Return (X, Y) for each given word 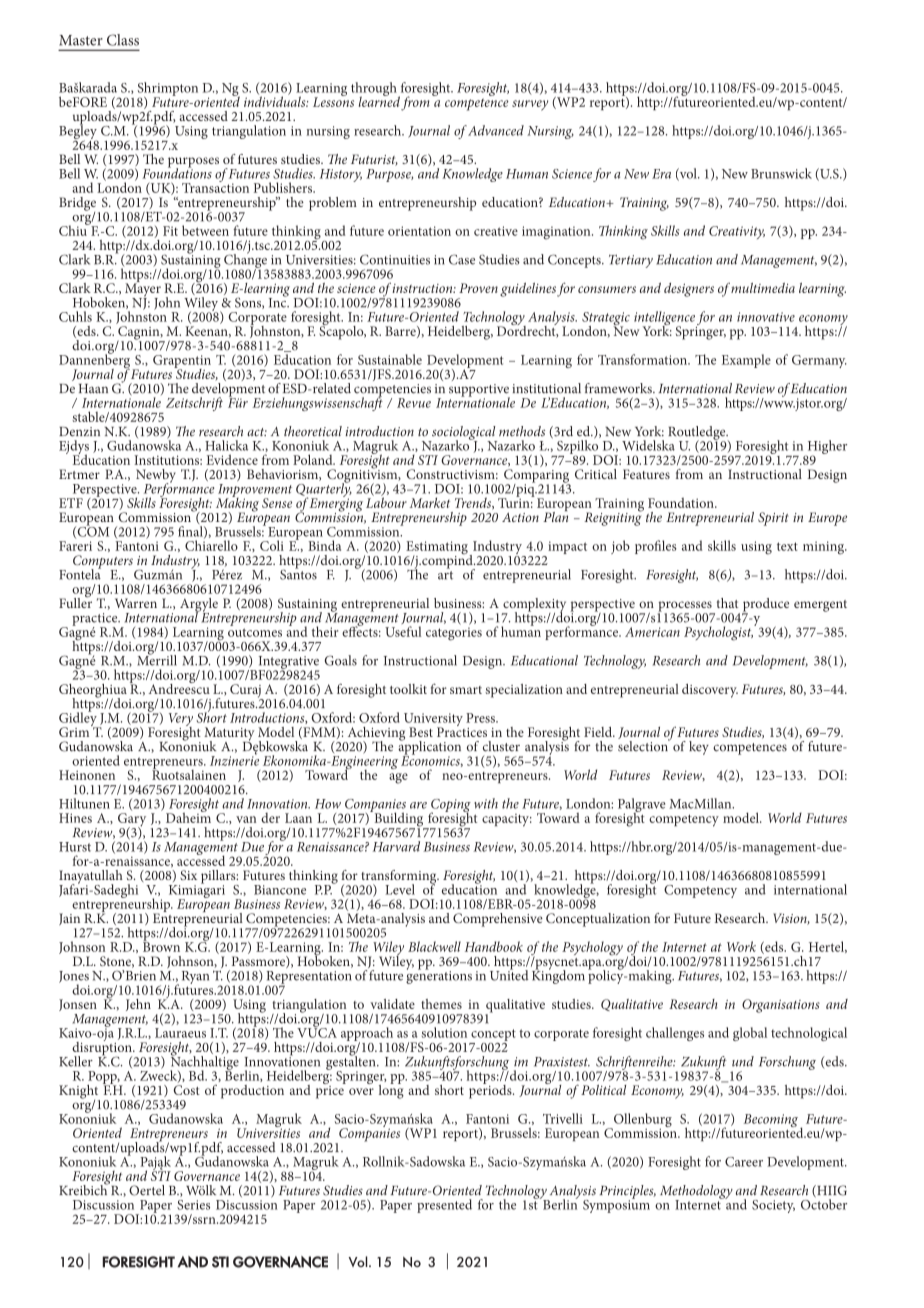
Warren (136, 603)
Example (746, 361)
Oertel (147, 1190)
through (375, 90)
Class (123, 40)
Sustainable (390, 359)
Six (188, 875)
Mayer (143, 290)
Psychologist (718, 633)
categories (454, 634)
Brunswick (781, 173)
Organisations (781, 1006)
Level (400, 889)
